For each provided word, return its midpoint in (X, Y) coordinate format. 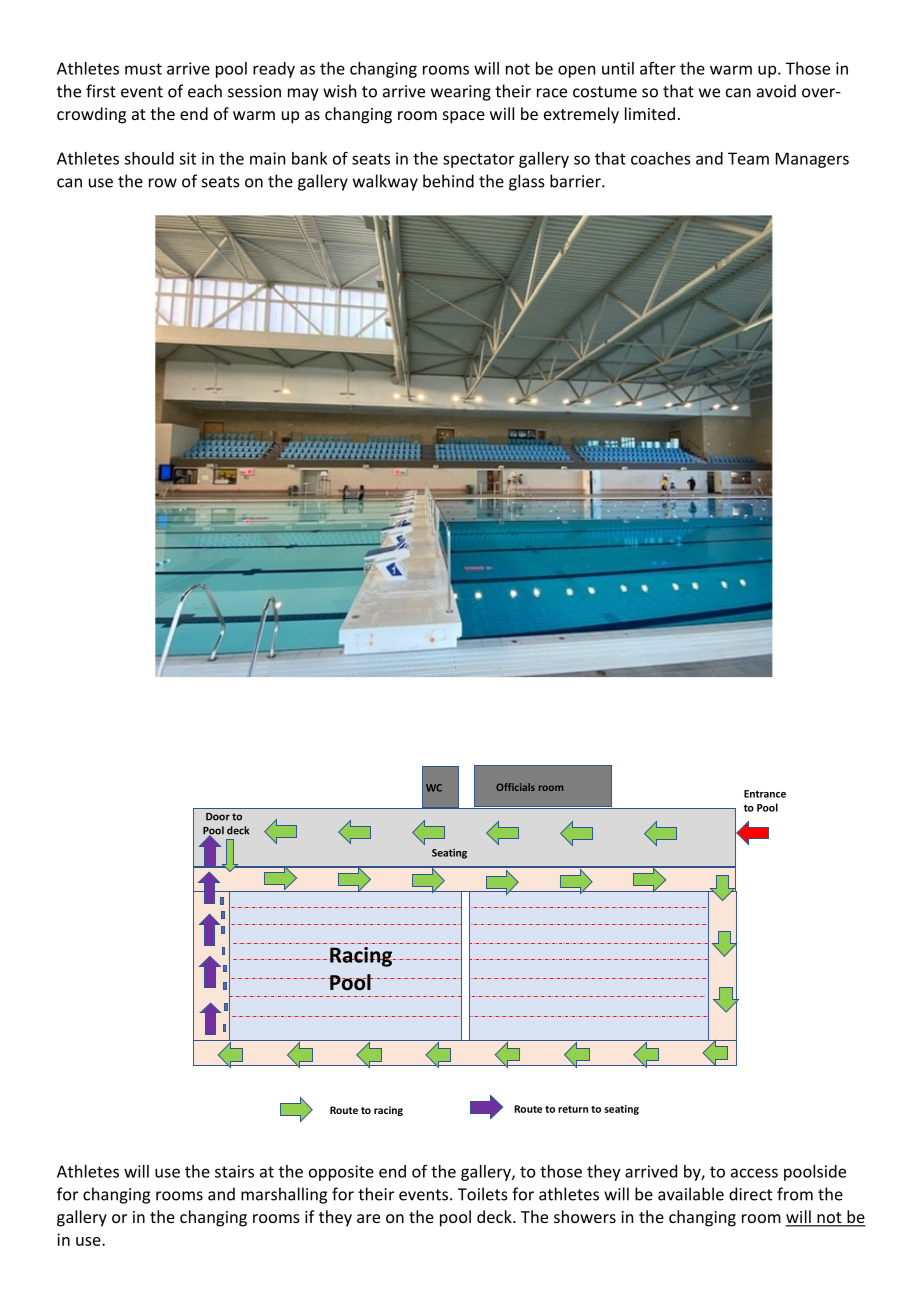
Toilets (483, 1194)
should (149, 158)
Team (748, 158)
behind (448, 181)
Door (218, 817)
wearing (461, 93)
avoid (776, 91)
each (205, 91)
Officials (515, 787)
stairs (234, 1171)
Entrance (765, 794)
